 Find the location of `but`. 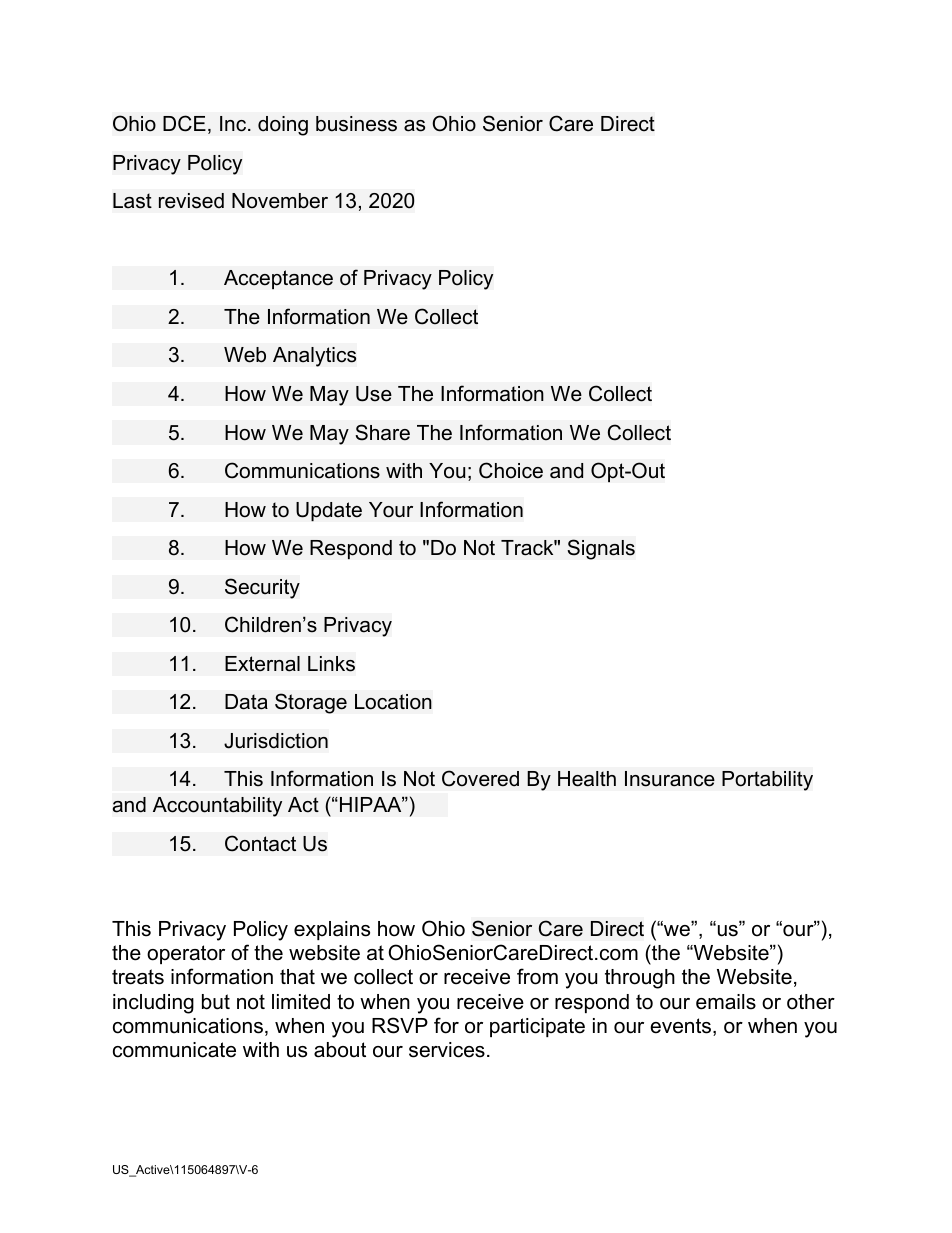

but is located at coordinates (216, 1002).
